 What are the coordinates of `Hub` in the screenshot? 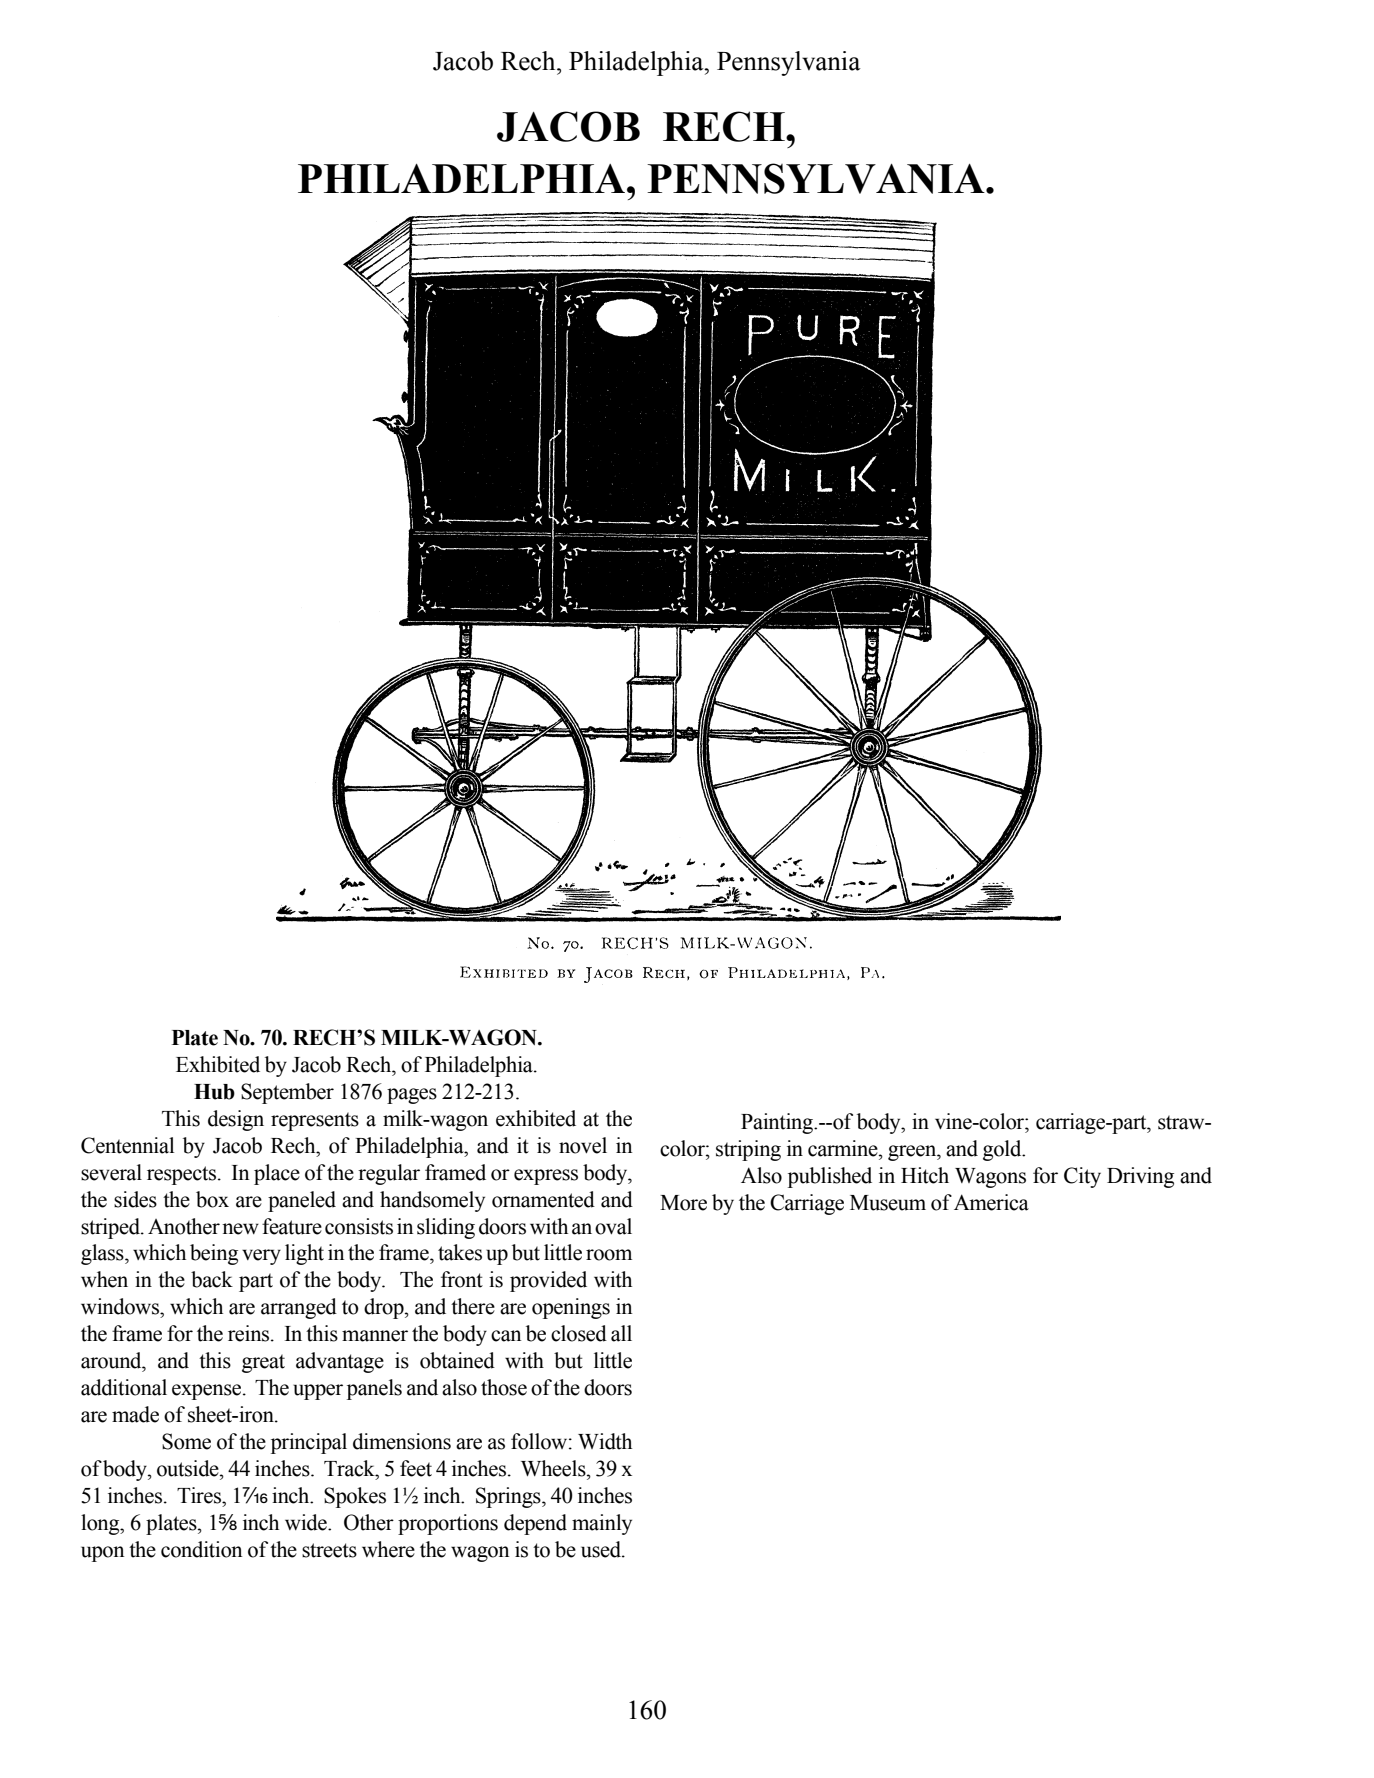 It's located at (214, 1092).
